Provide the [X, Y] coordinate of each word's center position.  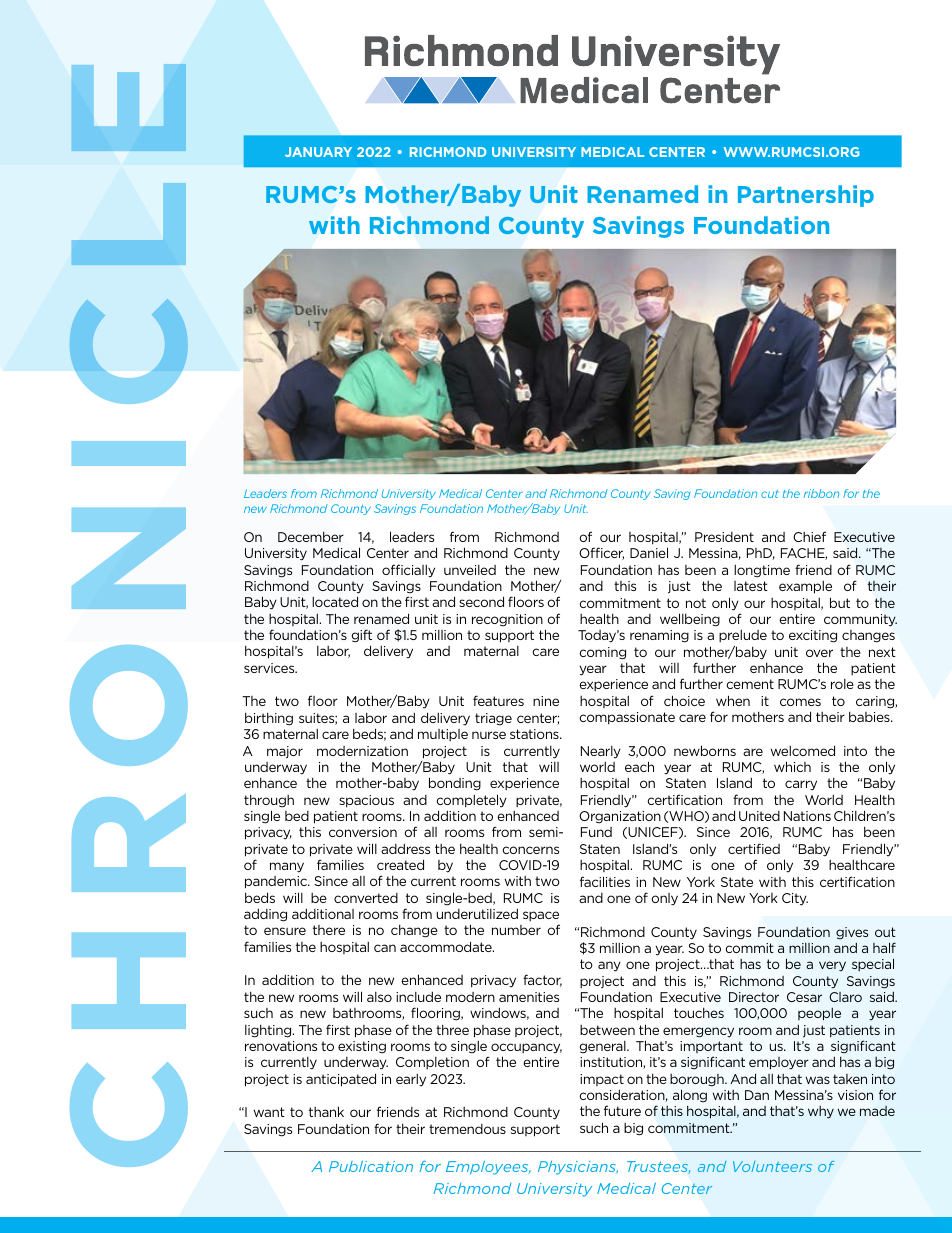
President [724, 537]
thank [326, 1111]
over [819, 653]
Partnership [806, 196]
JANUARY [318, 152]
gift [362, 636]
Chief [809, 536]
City [795, 899]
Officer [601, 553]
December [311, 536]
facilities [605, 881]
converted [366, 898]
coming [602, 653]
